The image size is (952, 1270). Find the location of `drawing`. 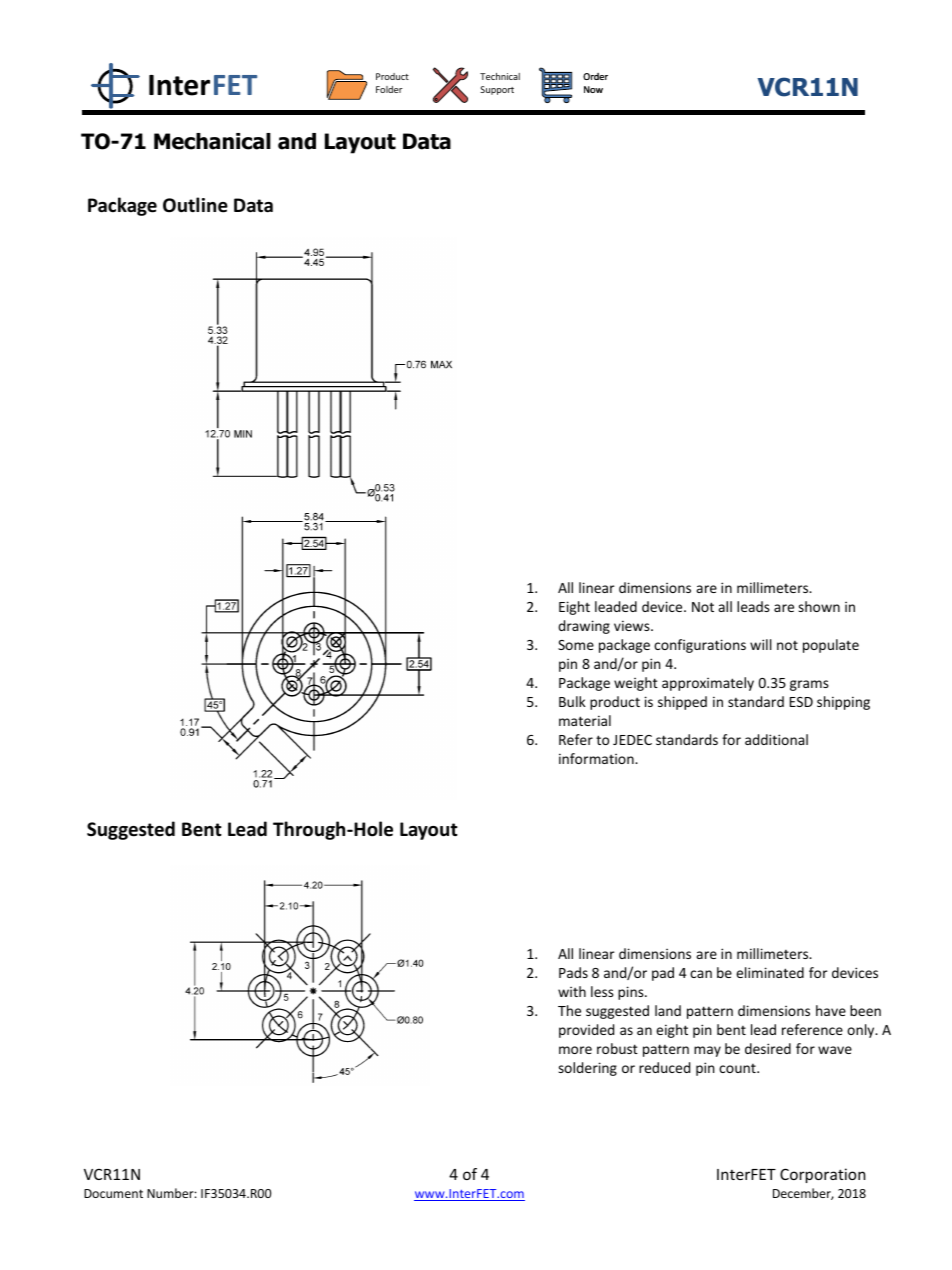

drawing is located at coordinates (584, 627).
